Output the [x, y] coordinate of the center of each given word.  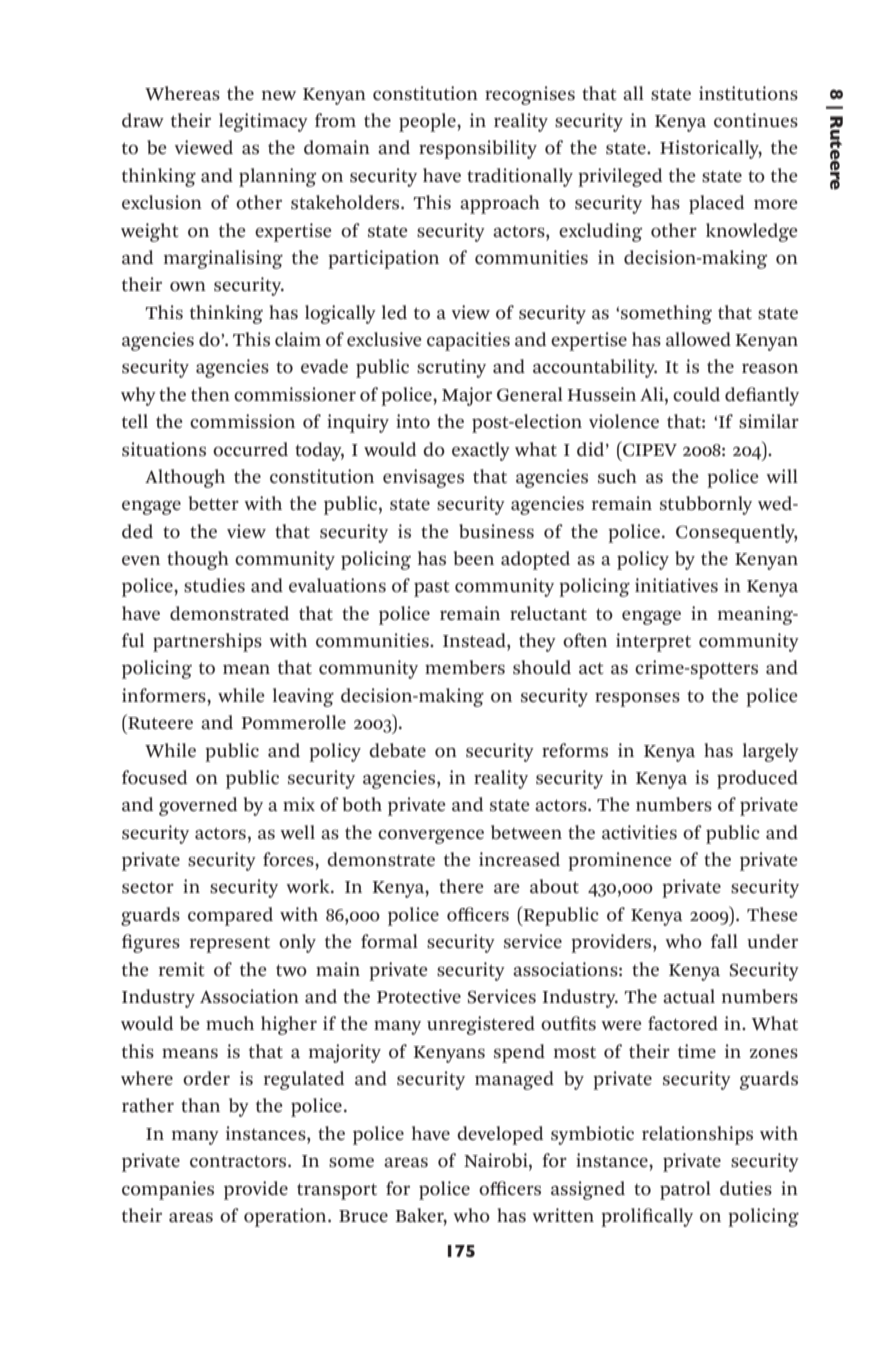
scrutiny [451, 368]
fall [724, 941]
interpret [653, 642]
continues [756, 120]
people [428, 122]
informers [165, 695]
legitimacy [263, 122]
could [696, 394]
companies [168, 1190]
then [210, 394]
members [465, 667]
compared [230, 916]
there [461, 886]
